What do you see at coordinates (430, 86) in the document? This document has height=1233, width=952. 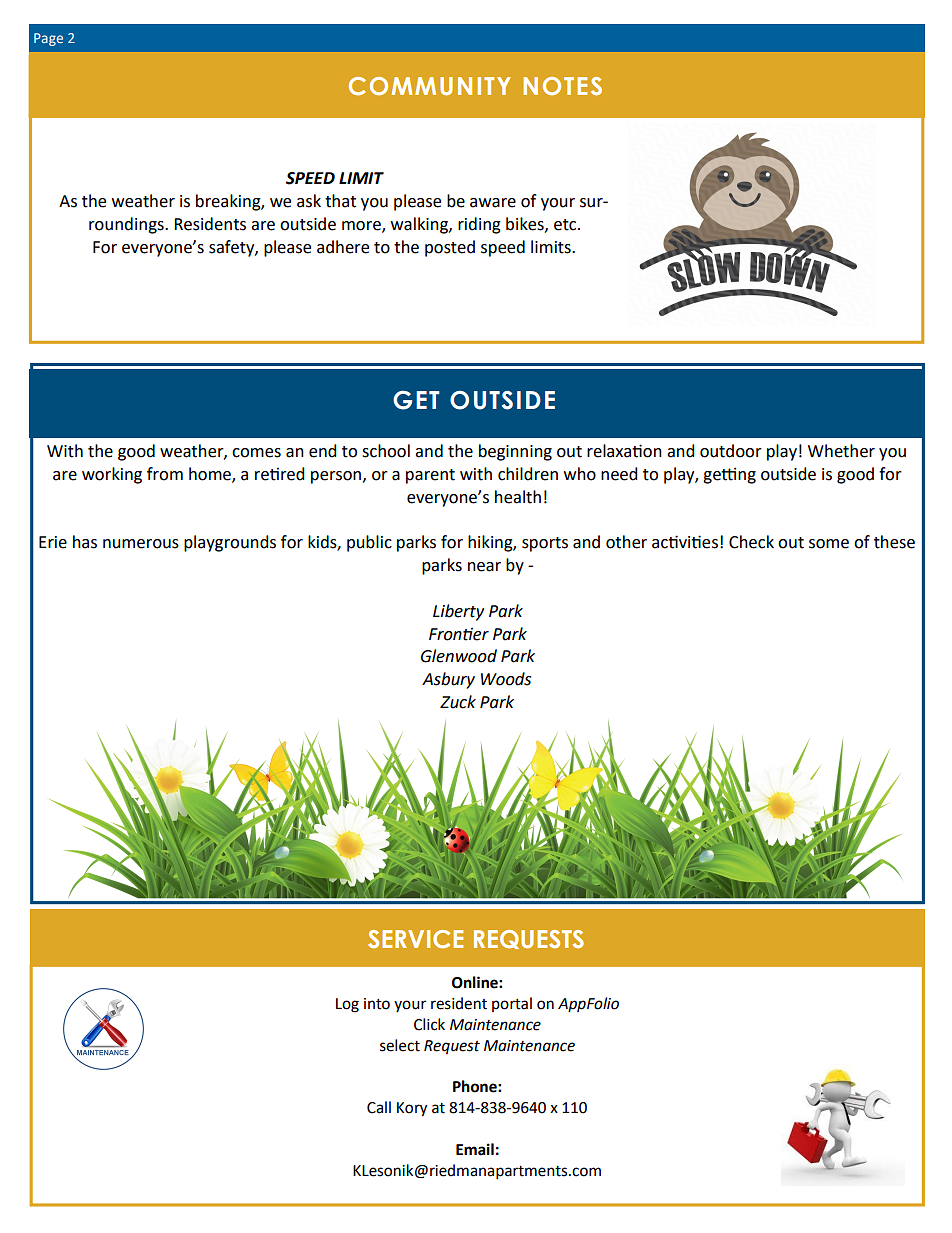 I see `COMMUNITY` at bounding box center [430, 86].
